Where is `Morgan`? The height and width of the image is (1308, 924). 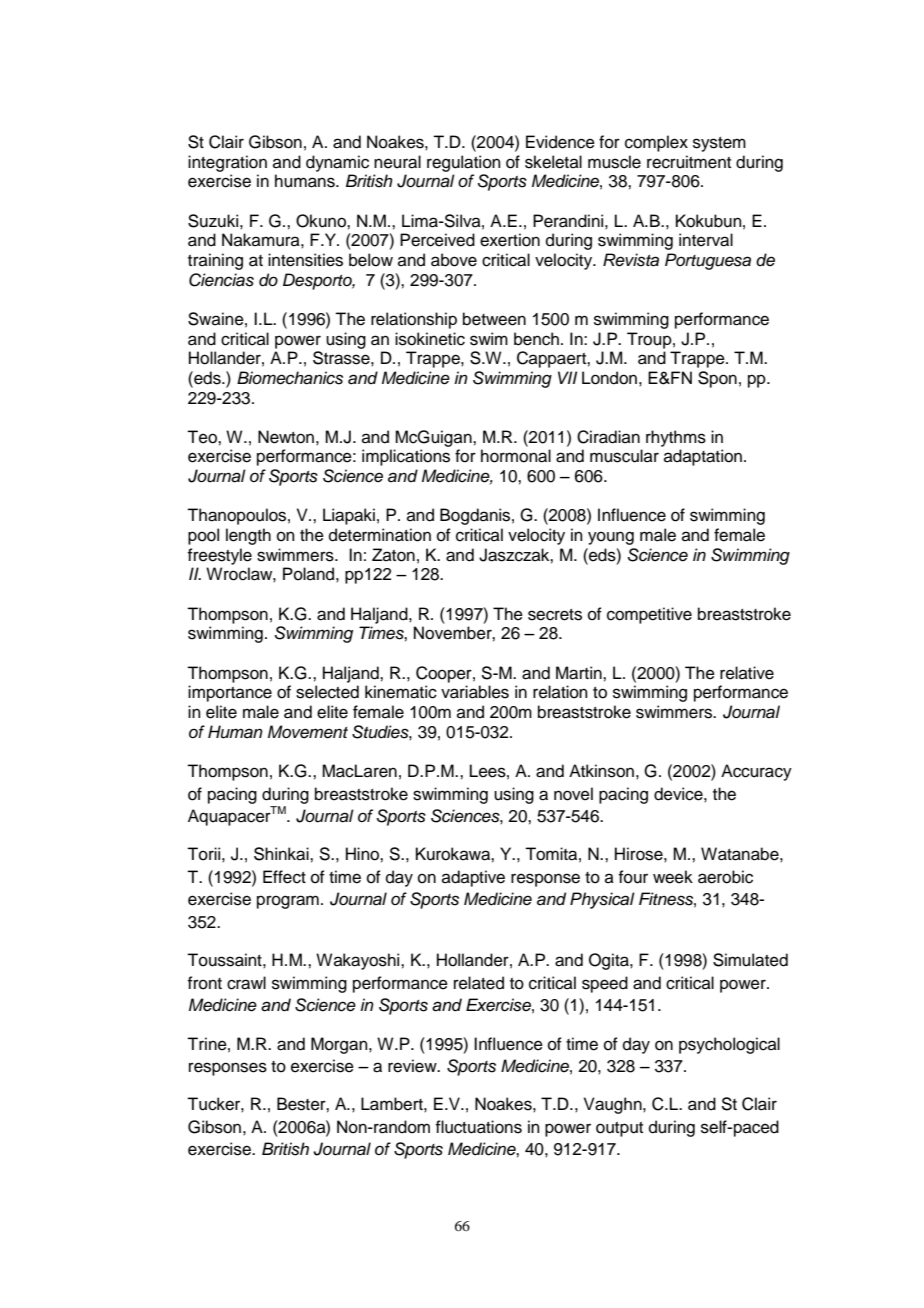
Morgan is located at coordinates (340, 1045).
